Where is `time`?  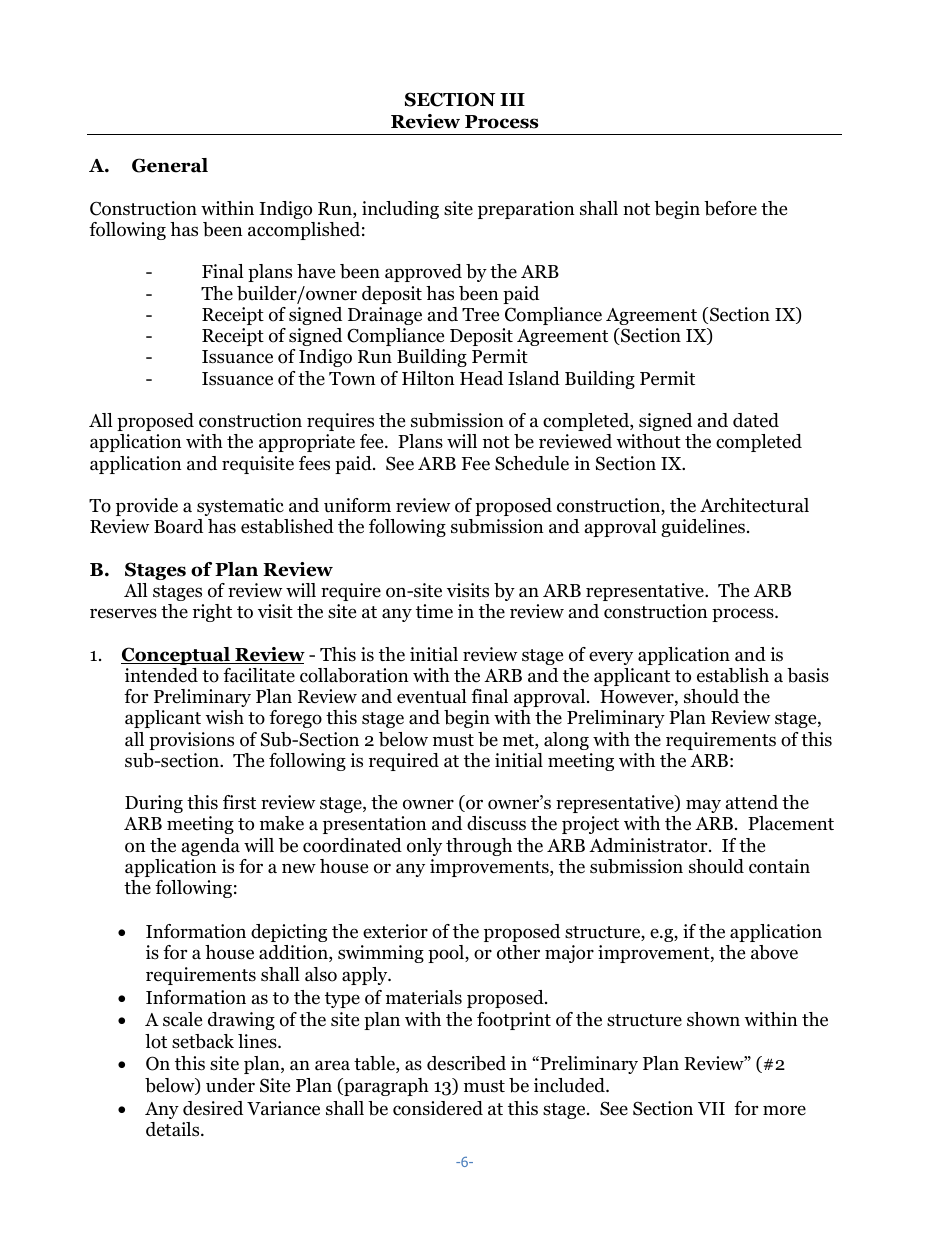 time is located at coordinates (434, 611).
